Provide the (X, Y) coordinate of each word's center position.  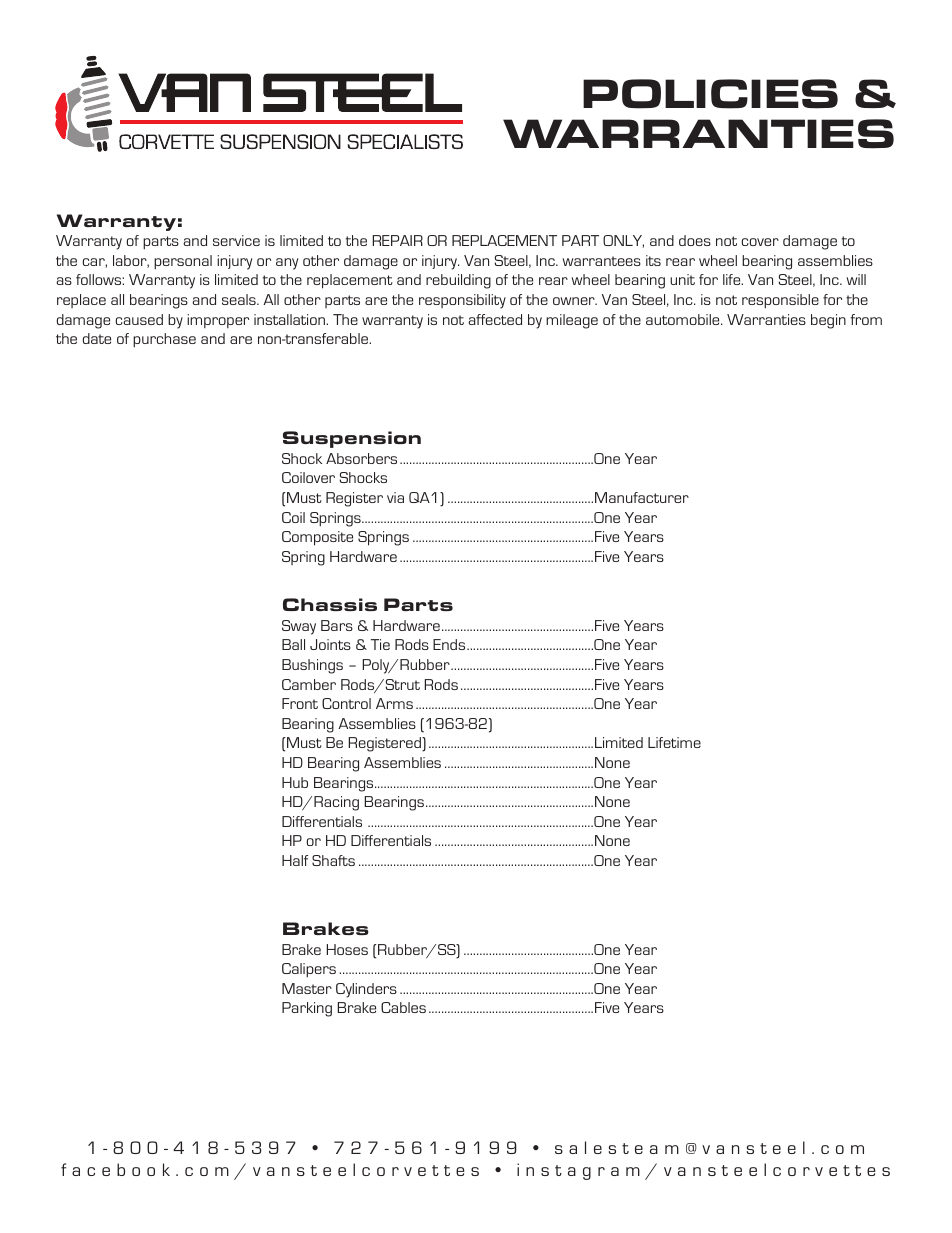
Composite (317, 538)
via (395, 497)
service (236, 240)
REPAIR (397, 240)
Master (307, 988)
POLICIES (710, 94)
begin (828, 321)
